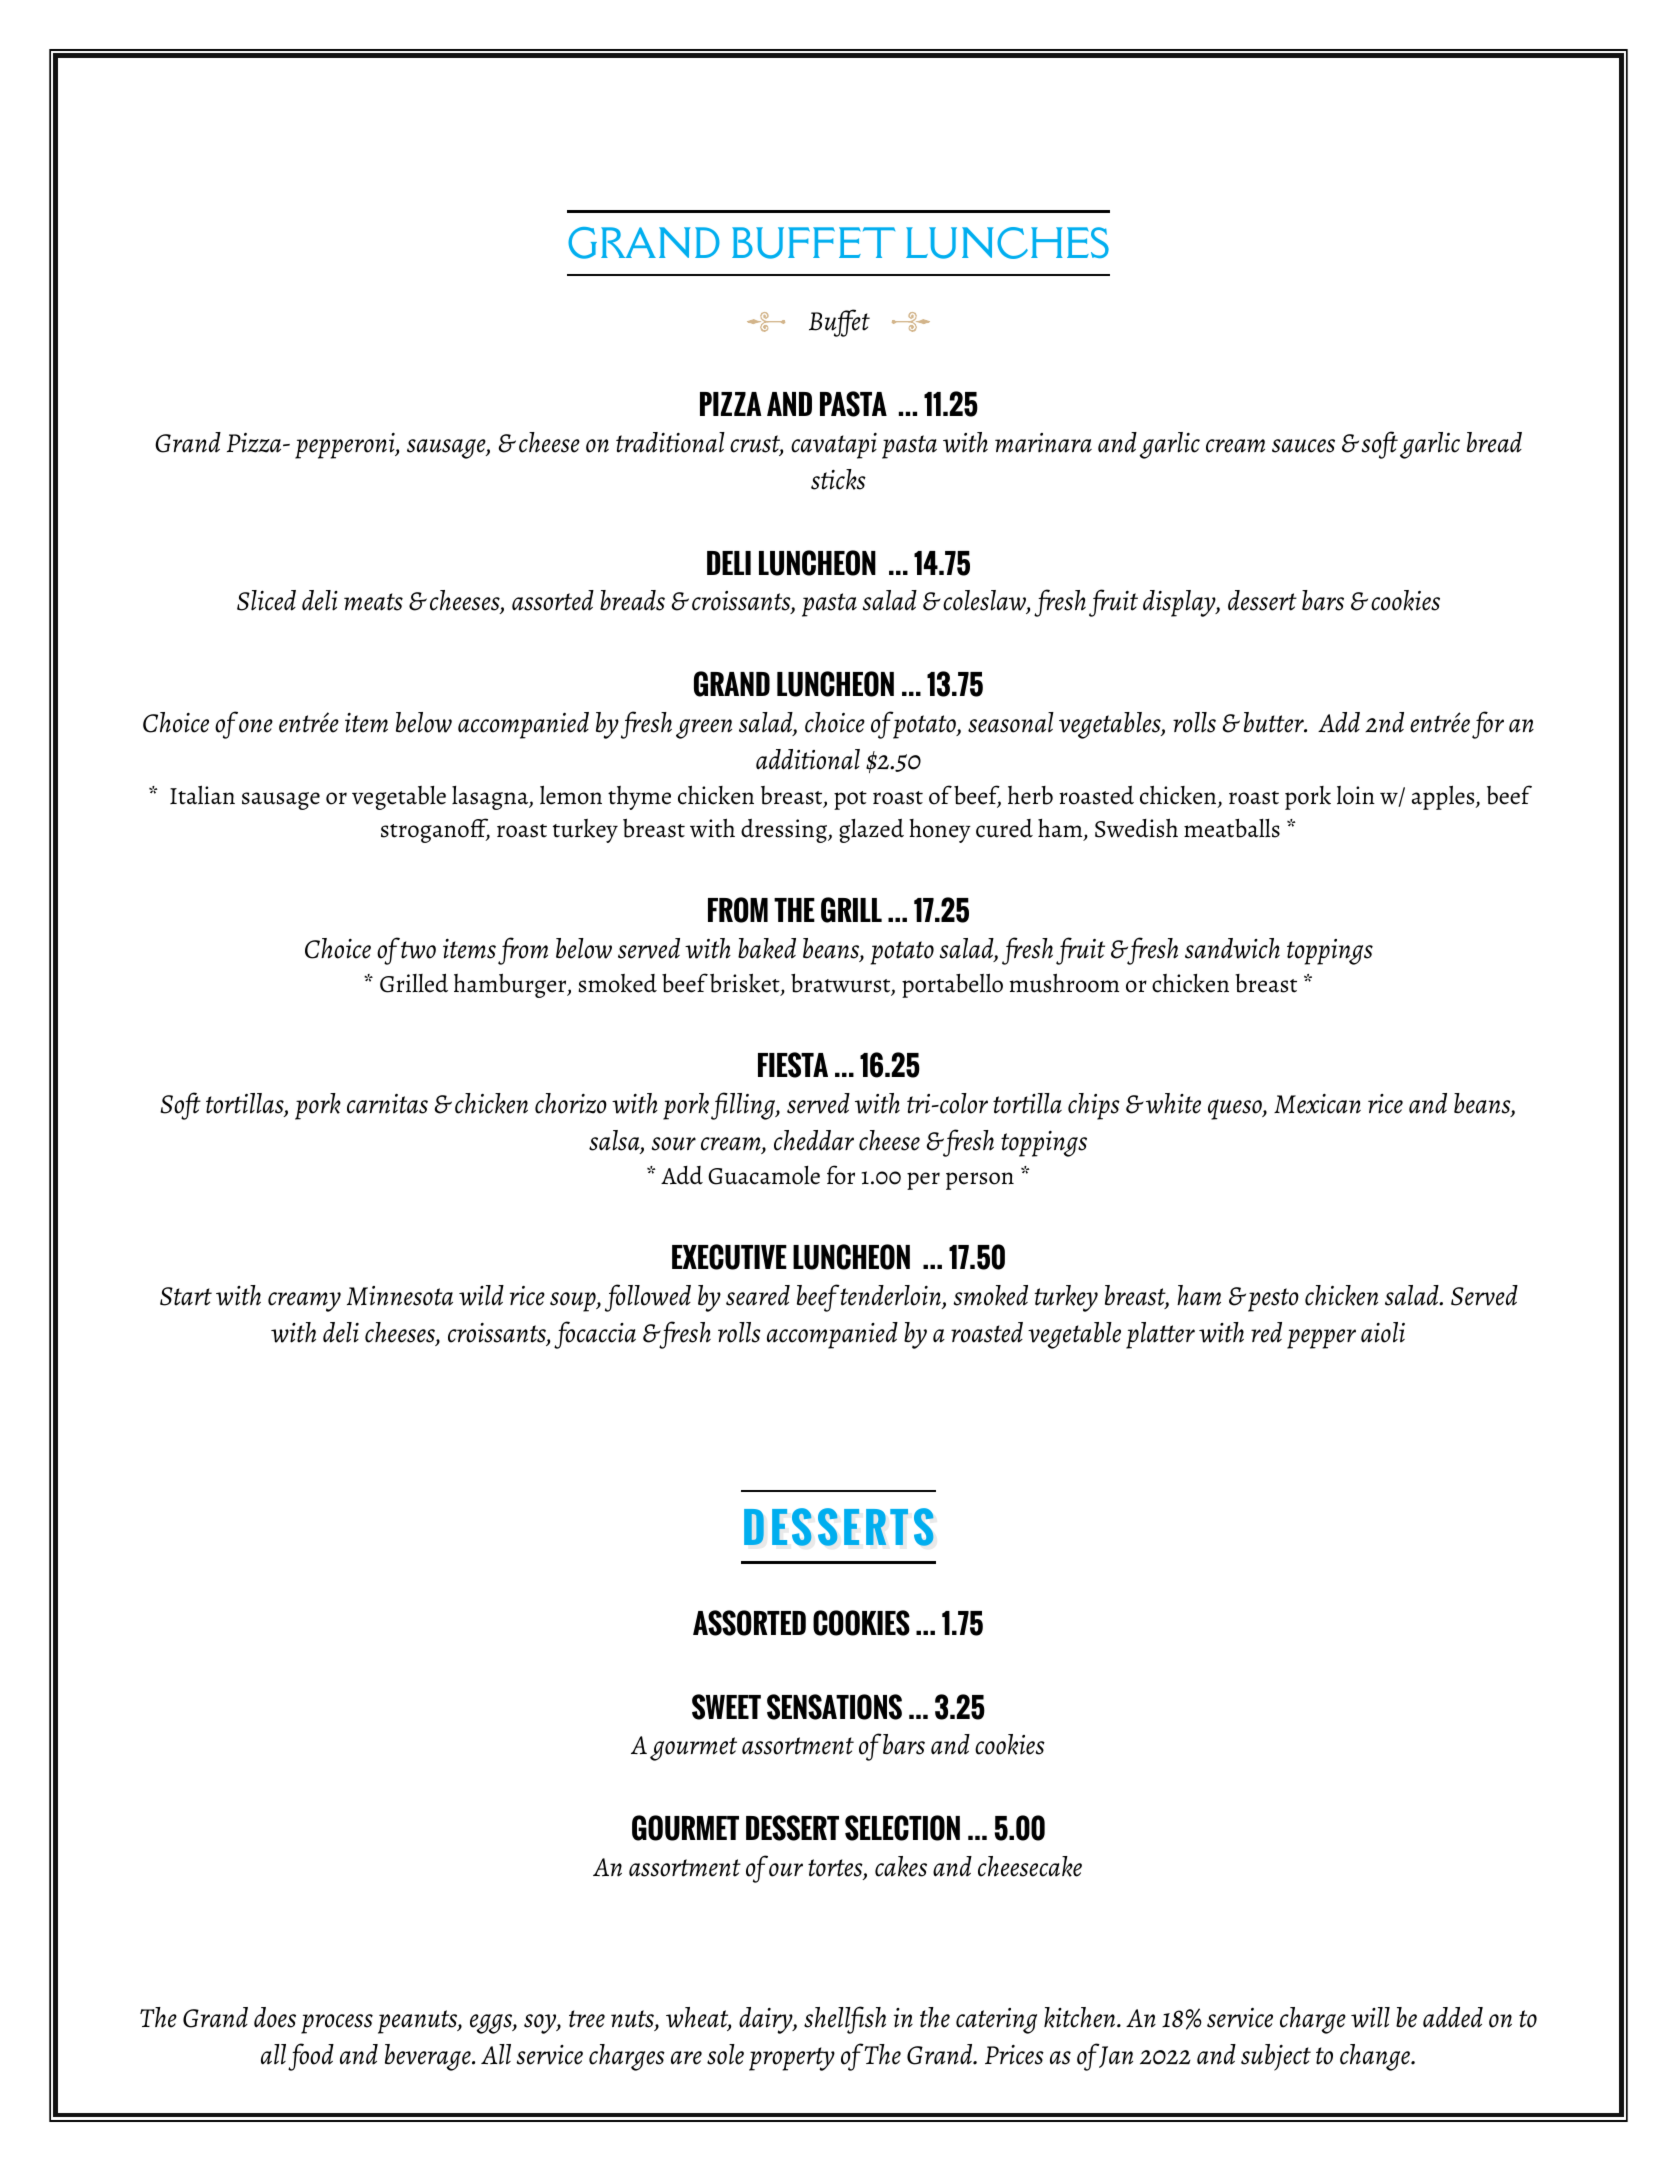 This page has height=2171, width=1677. I want to click on traditional, so click(670, 442).
